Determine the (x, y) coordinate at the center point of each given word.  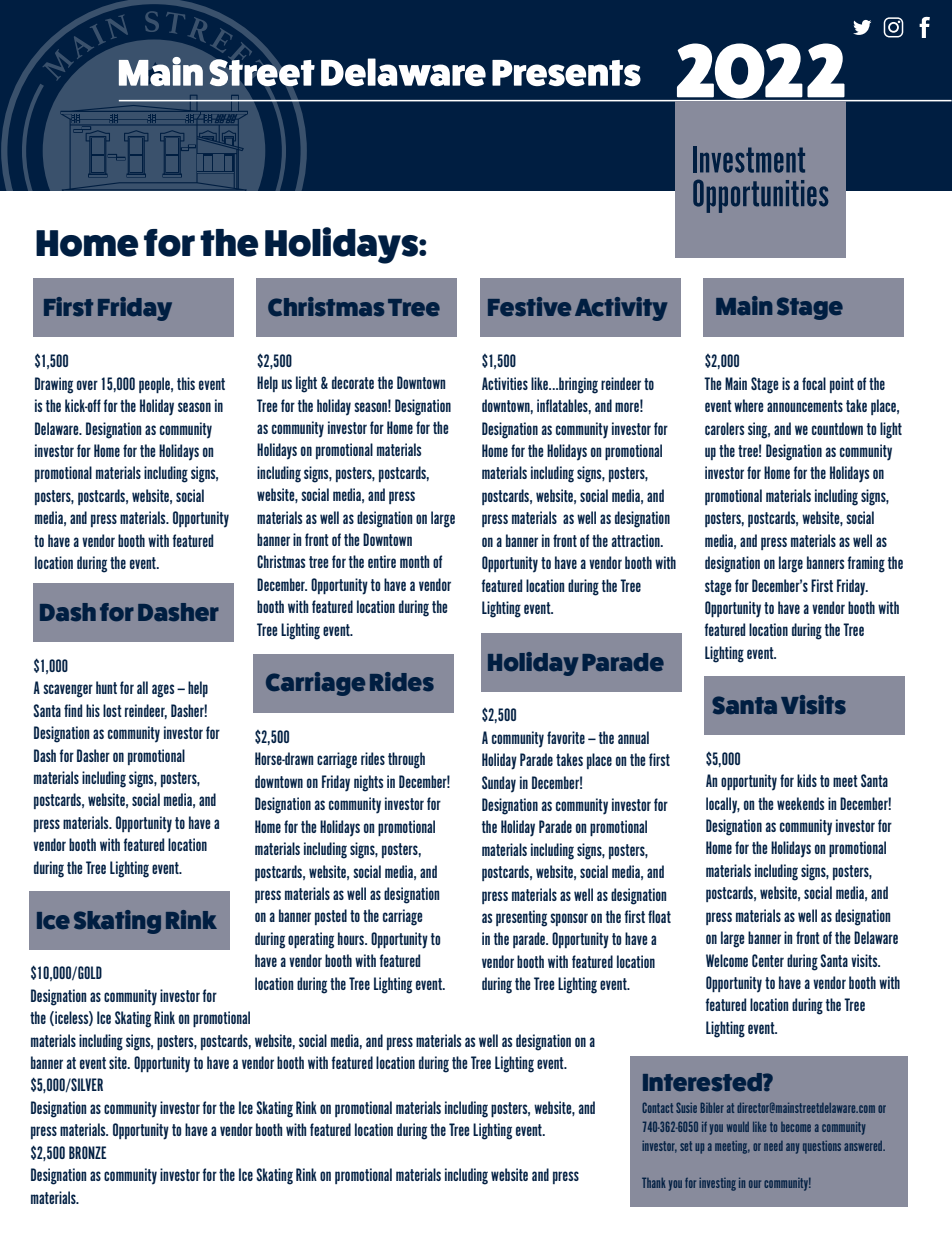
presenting (521, 918)
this (186, 383)
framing (866, 564)
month (414, 561)
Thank (654, 1183)
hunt (106, 687)
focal (814, 383)
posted (331, 917)
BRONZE (87, 1152)
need (773, 1146)
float (659, 916)
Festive (529, 306)
